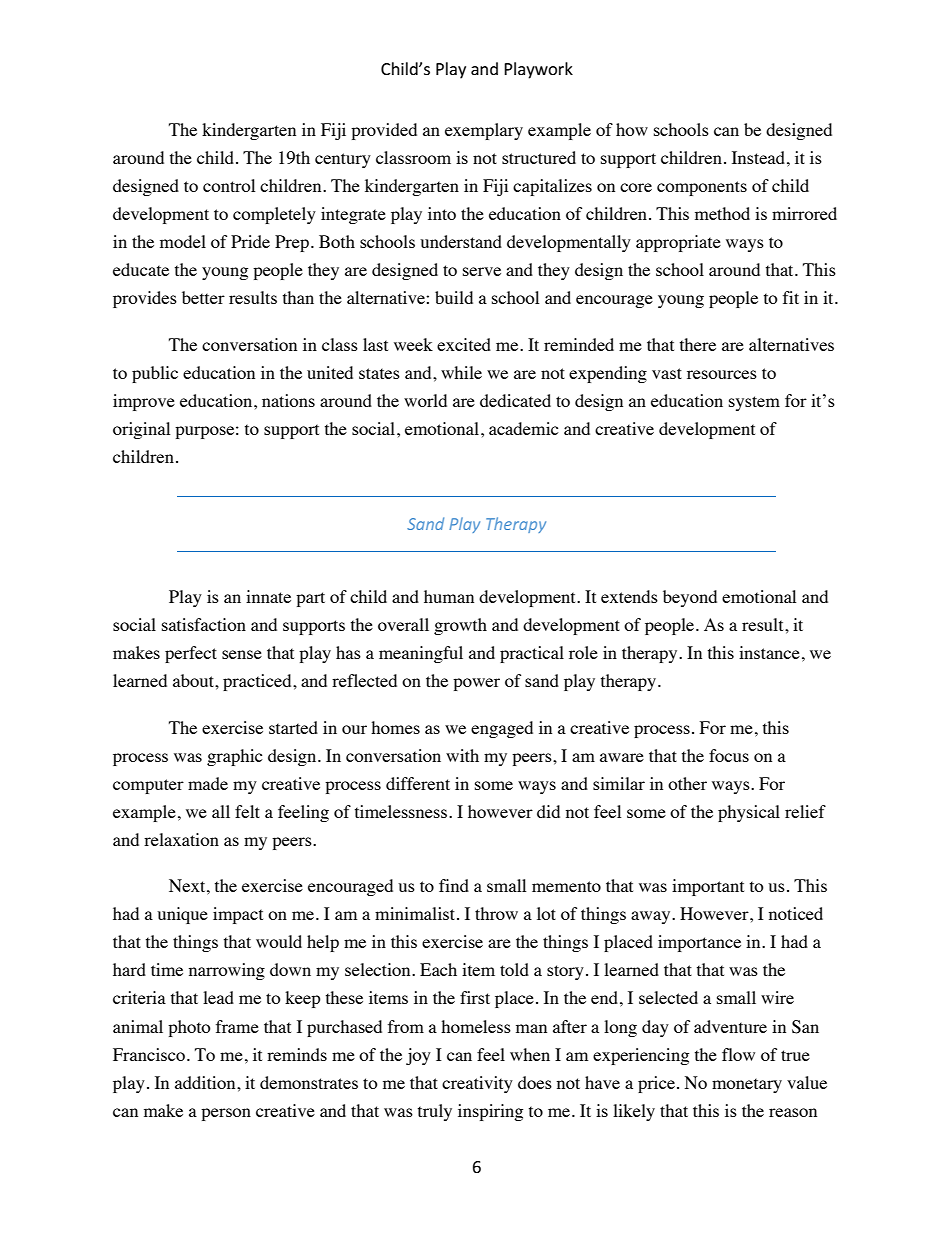  Describe the element at coordinates (460, 626) in the document. I see `growth` at that location.
